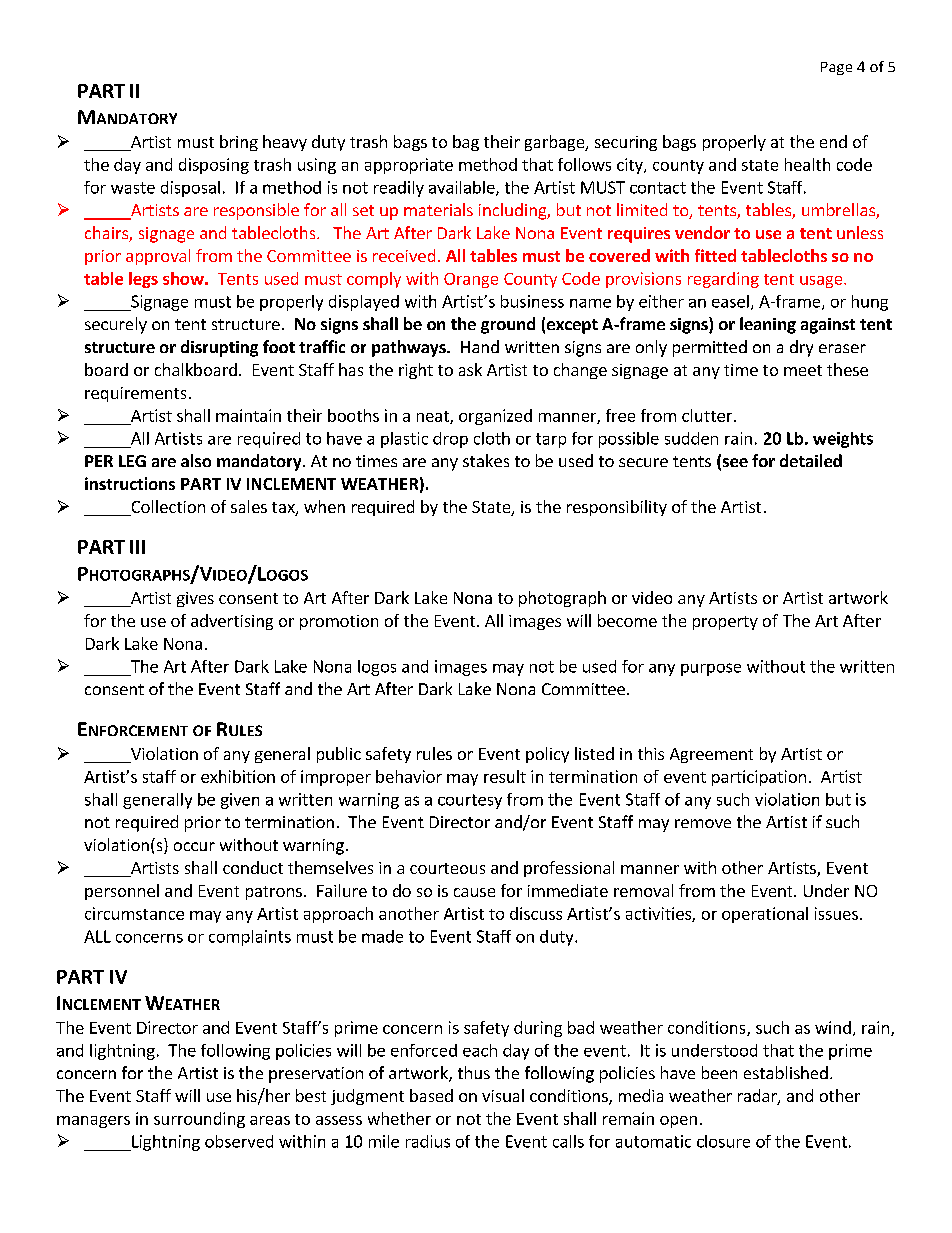 The width and height of the screenshot is (952, 1233). What do you see at coordinates (836, 68) in the screenshot?
I see `Page` at bounding box center [836, 68].
